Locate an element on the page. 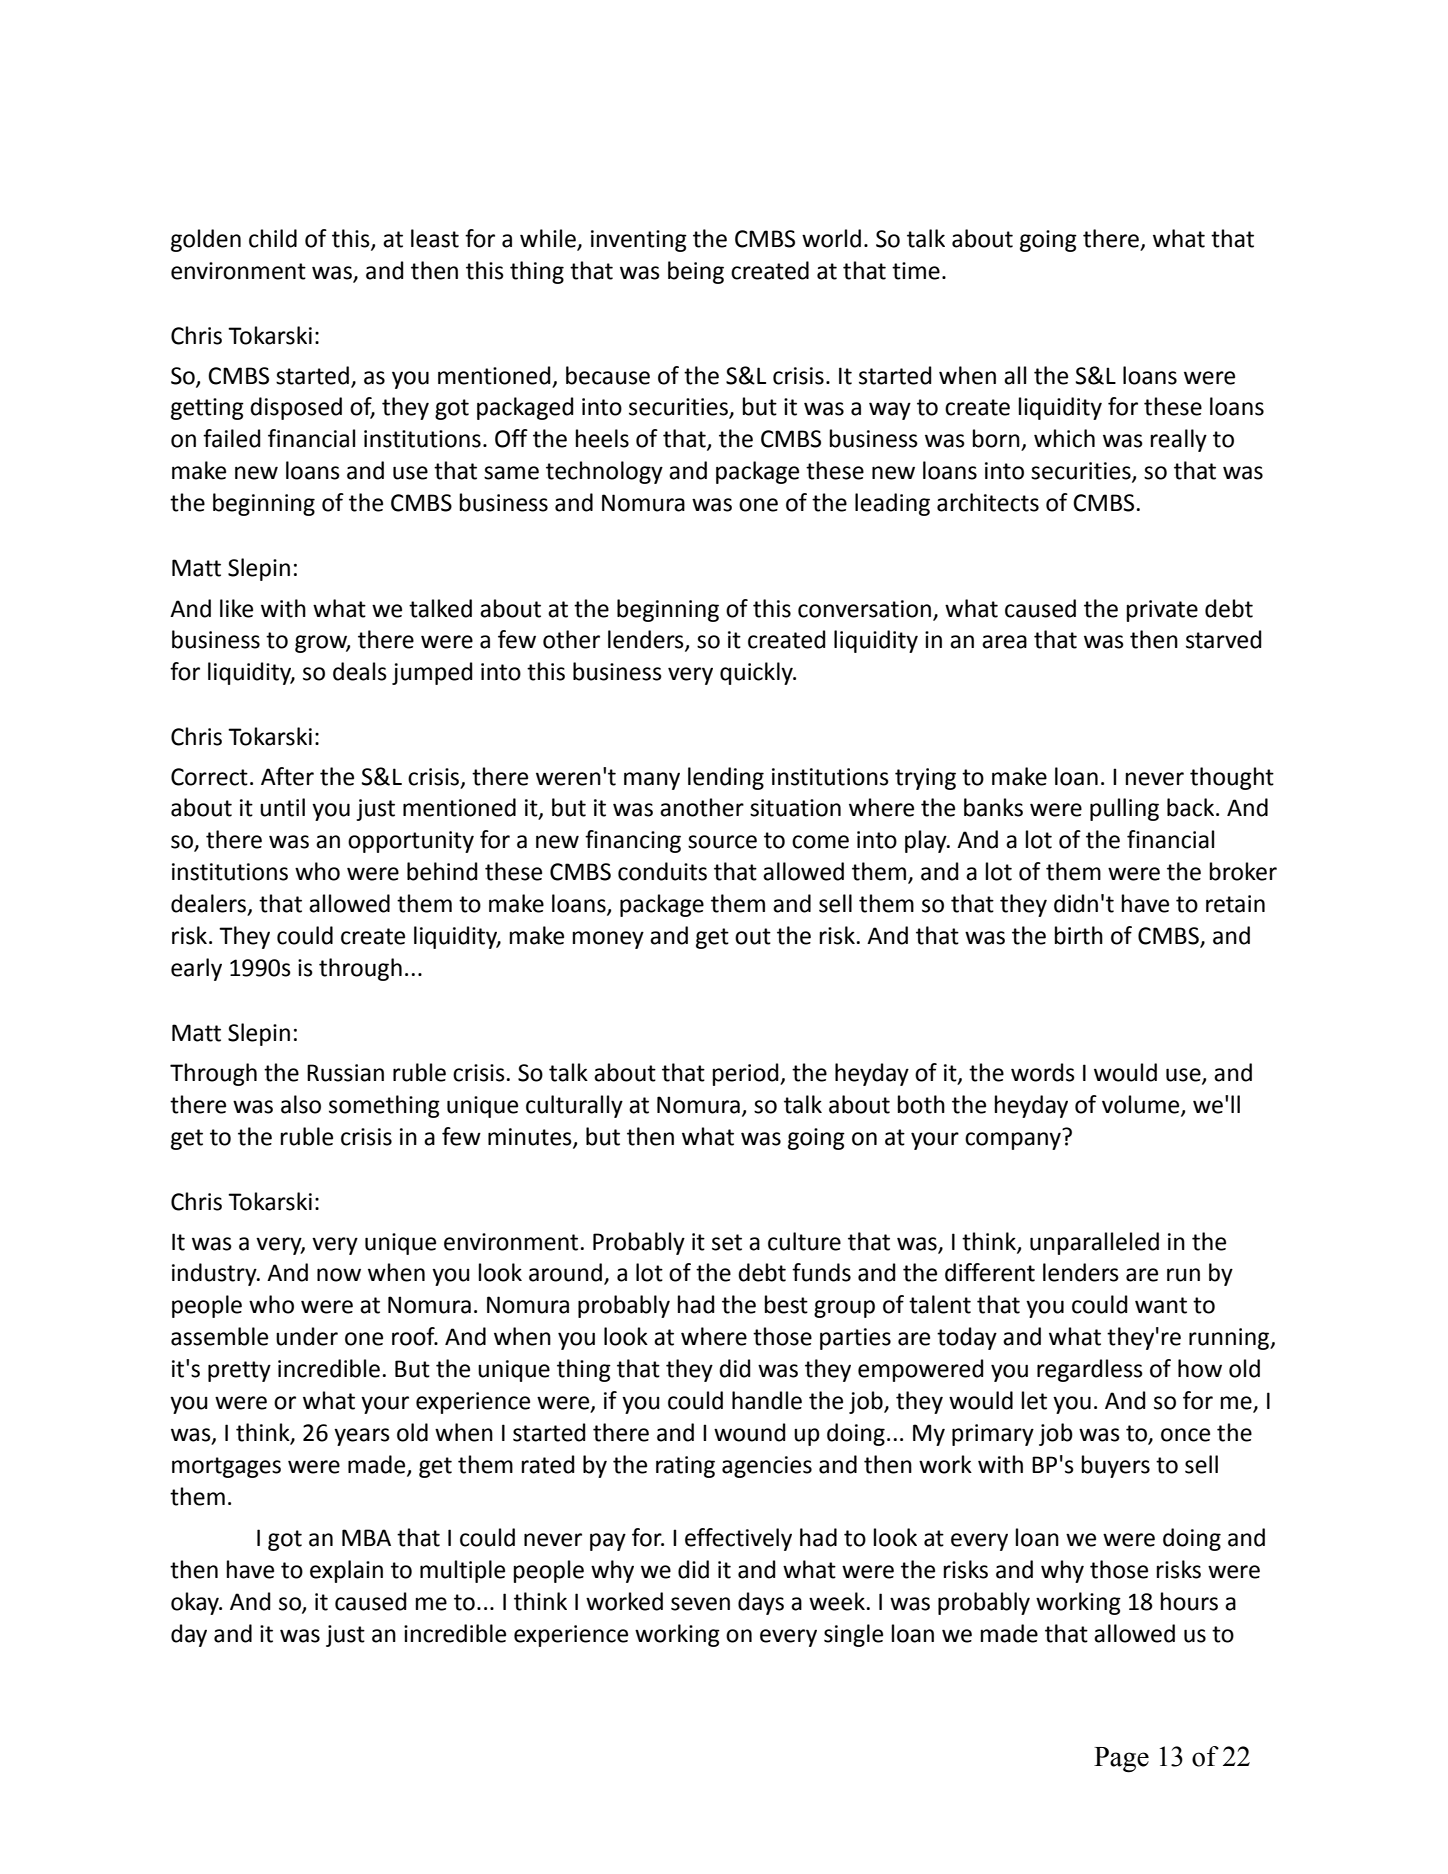 The height and width of the image is (1874, 1448). until is located at coordinates (282, 807).
